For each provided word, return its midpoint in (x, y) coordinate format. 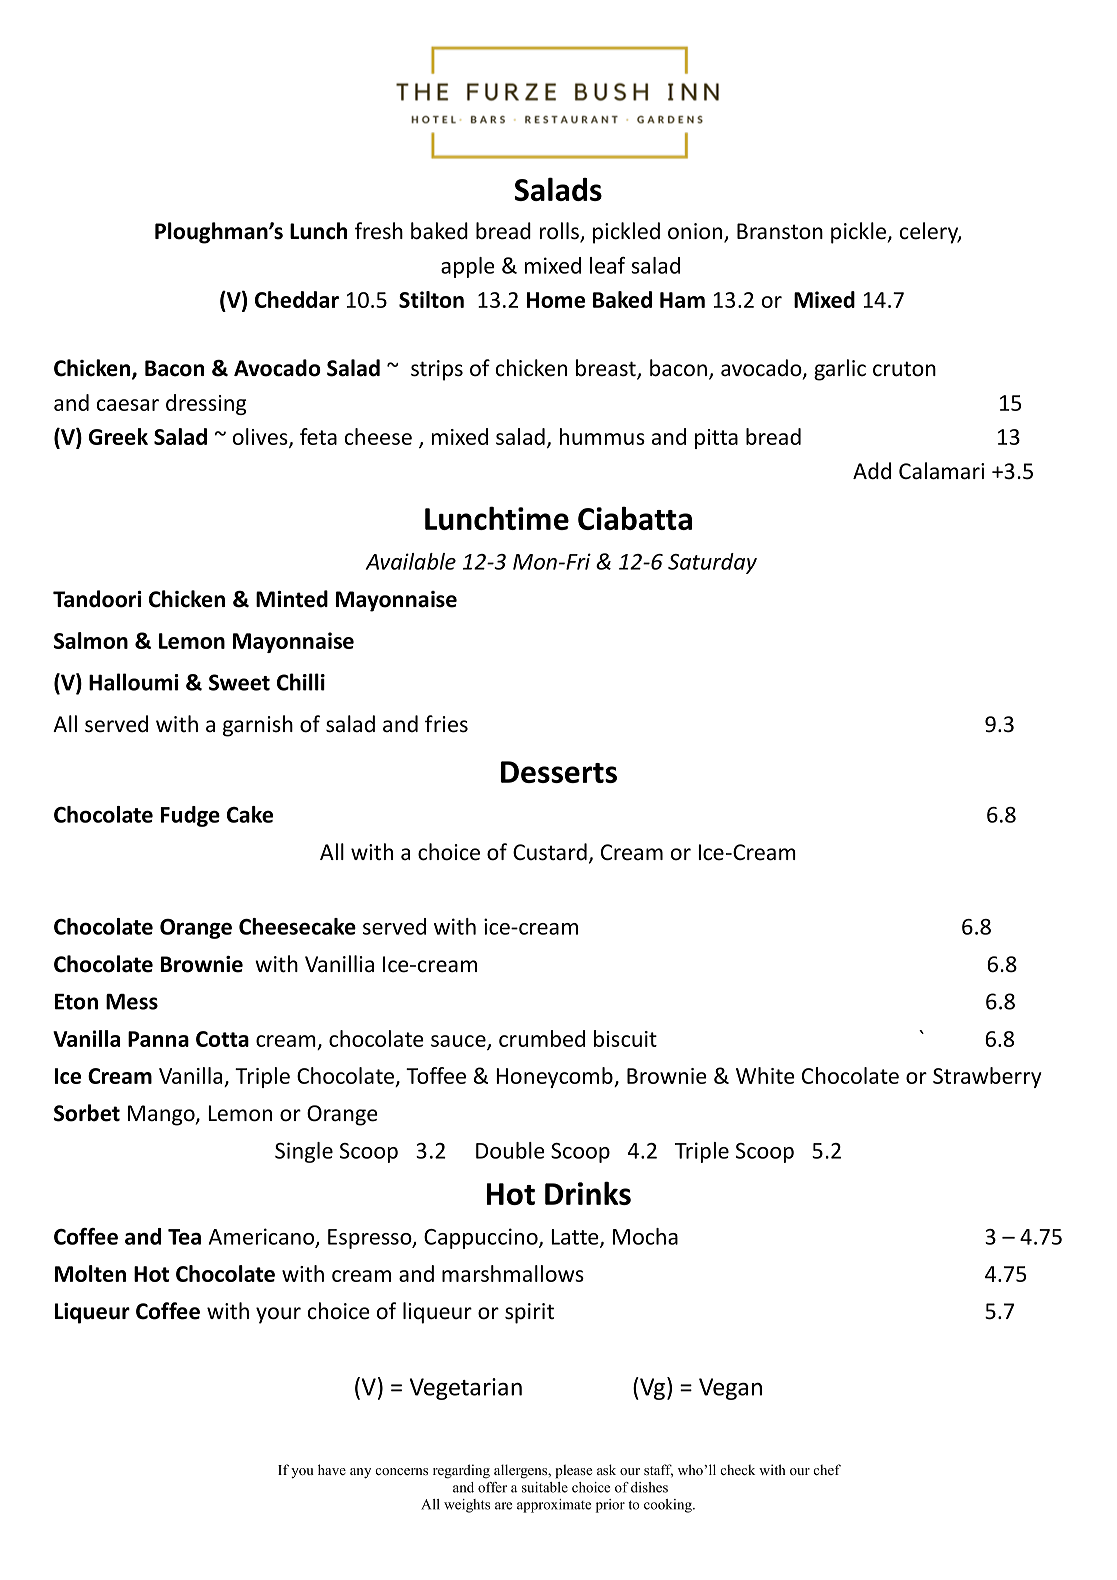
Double (510, 1150)
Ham (682, 300)
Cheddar (297, 299)
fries (446, 724)
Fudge (190, 816)
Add (872, 471)
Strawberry (987, 1077)
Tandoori (97, 599)
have (332, 1469)
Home (556, 300)
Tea (184, 1237)
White (765, 1075)
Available (411, 561)
